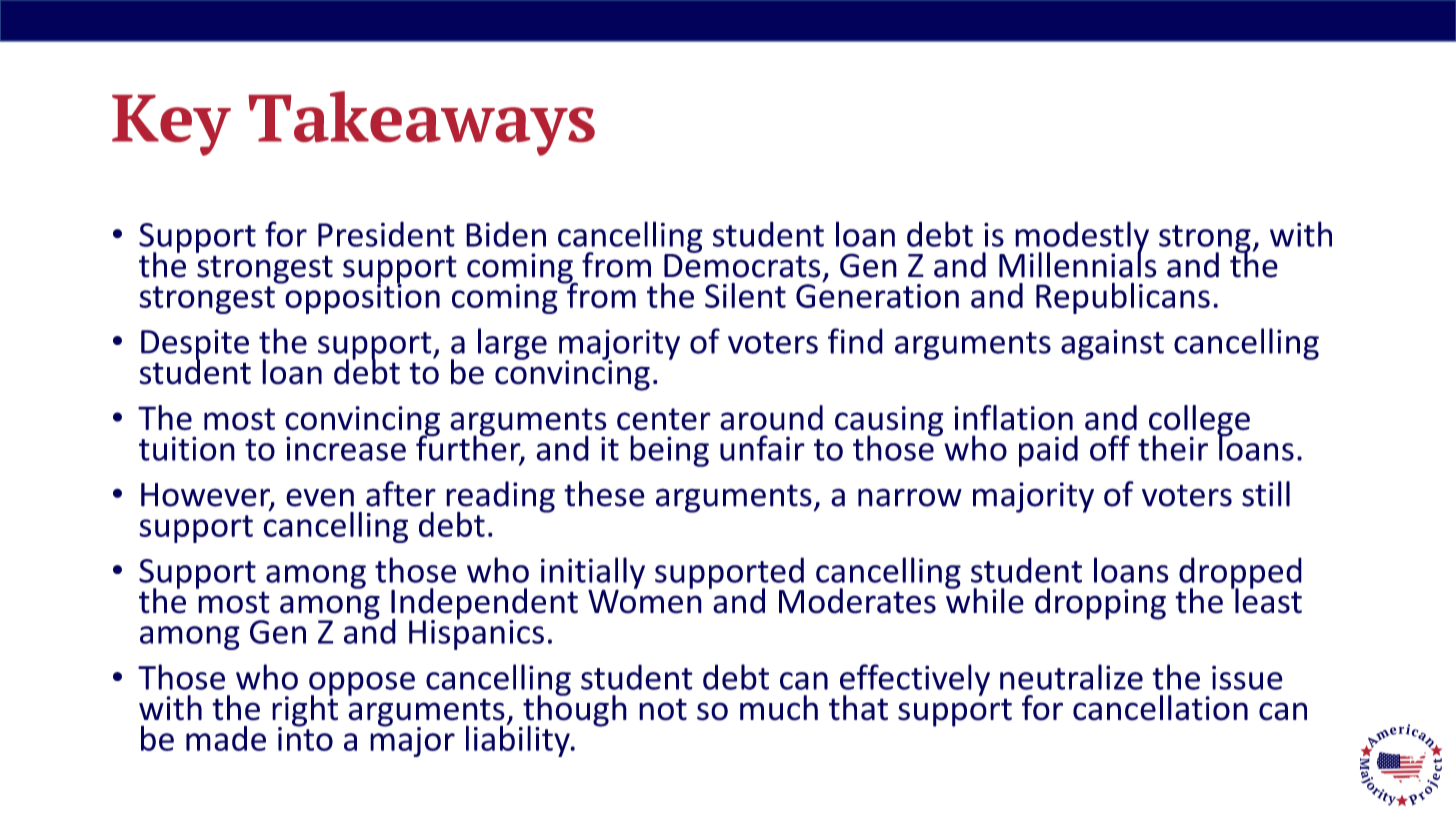 The image size is (1456, 819). Describe the element at coordinates (422, 123) in the image. I see `Takeaways` at that location.
